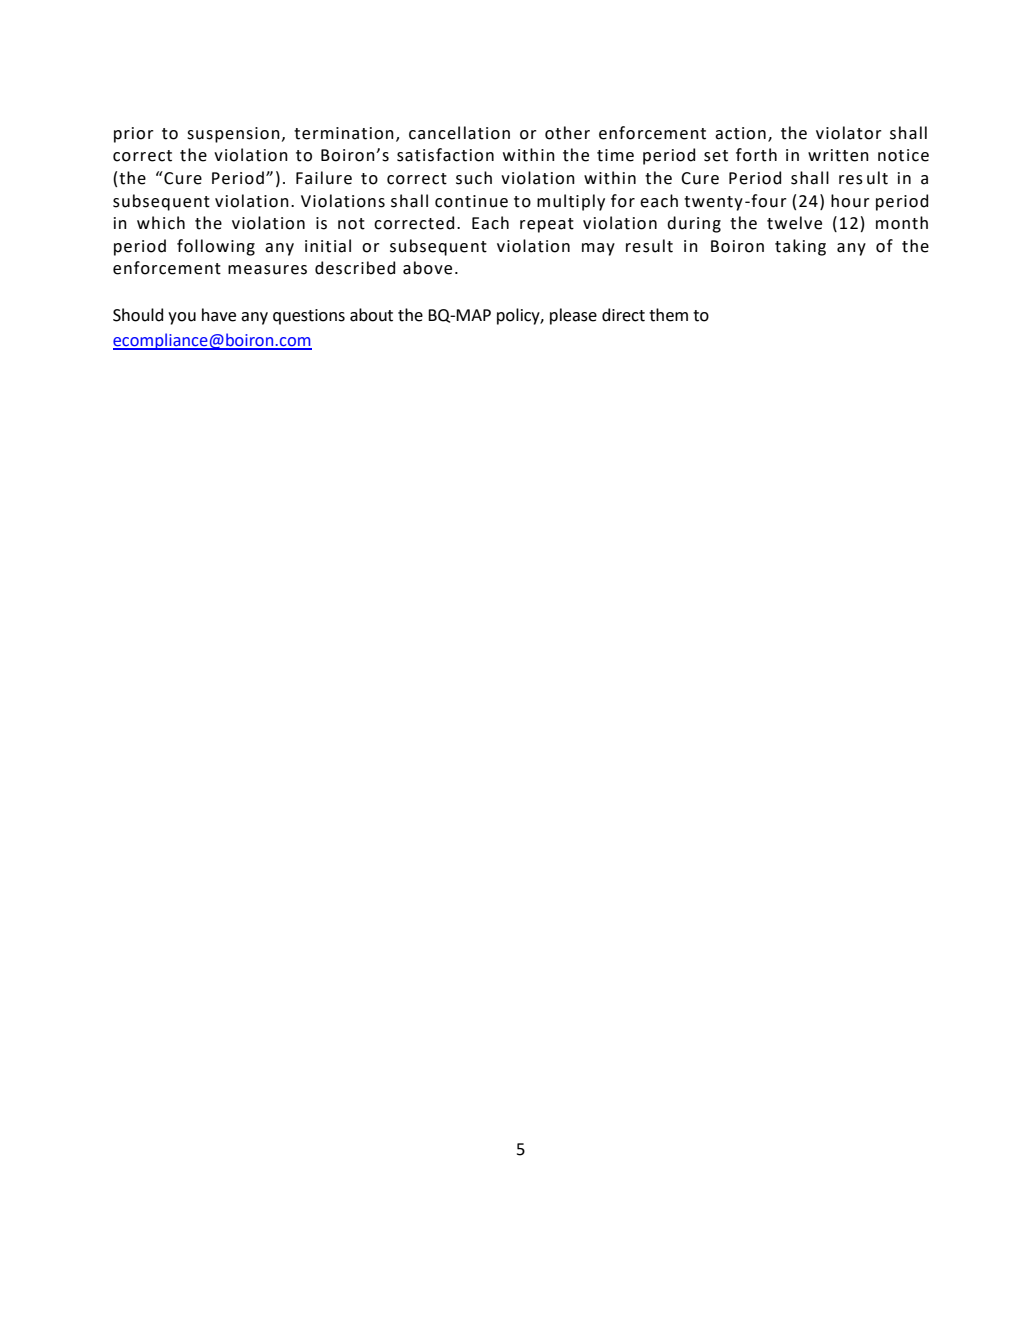  Describe the element at coordinates (324, 178) in the screenshot. I see `Failure` at that location.
